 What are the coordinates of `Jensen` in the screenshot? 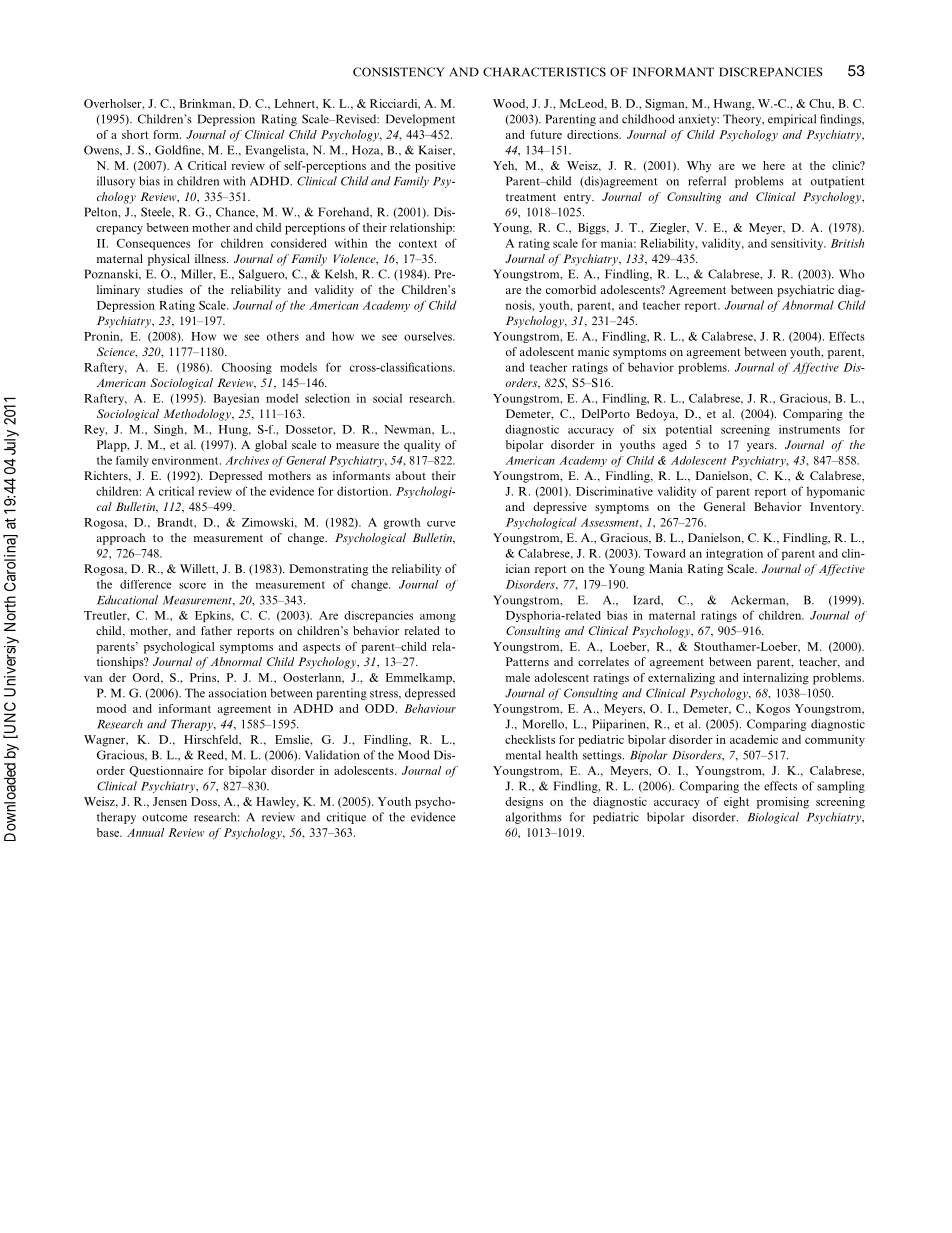 It's located at (170, 801).
